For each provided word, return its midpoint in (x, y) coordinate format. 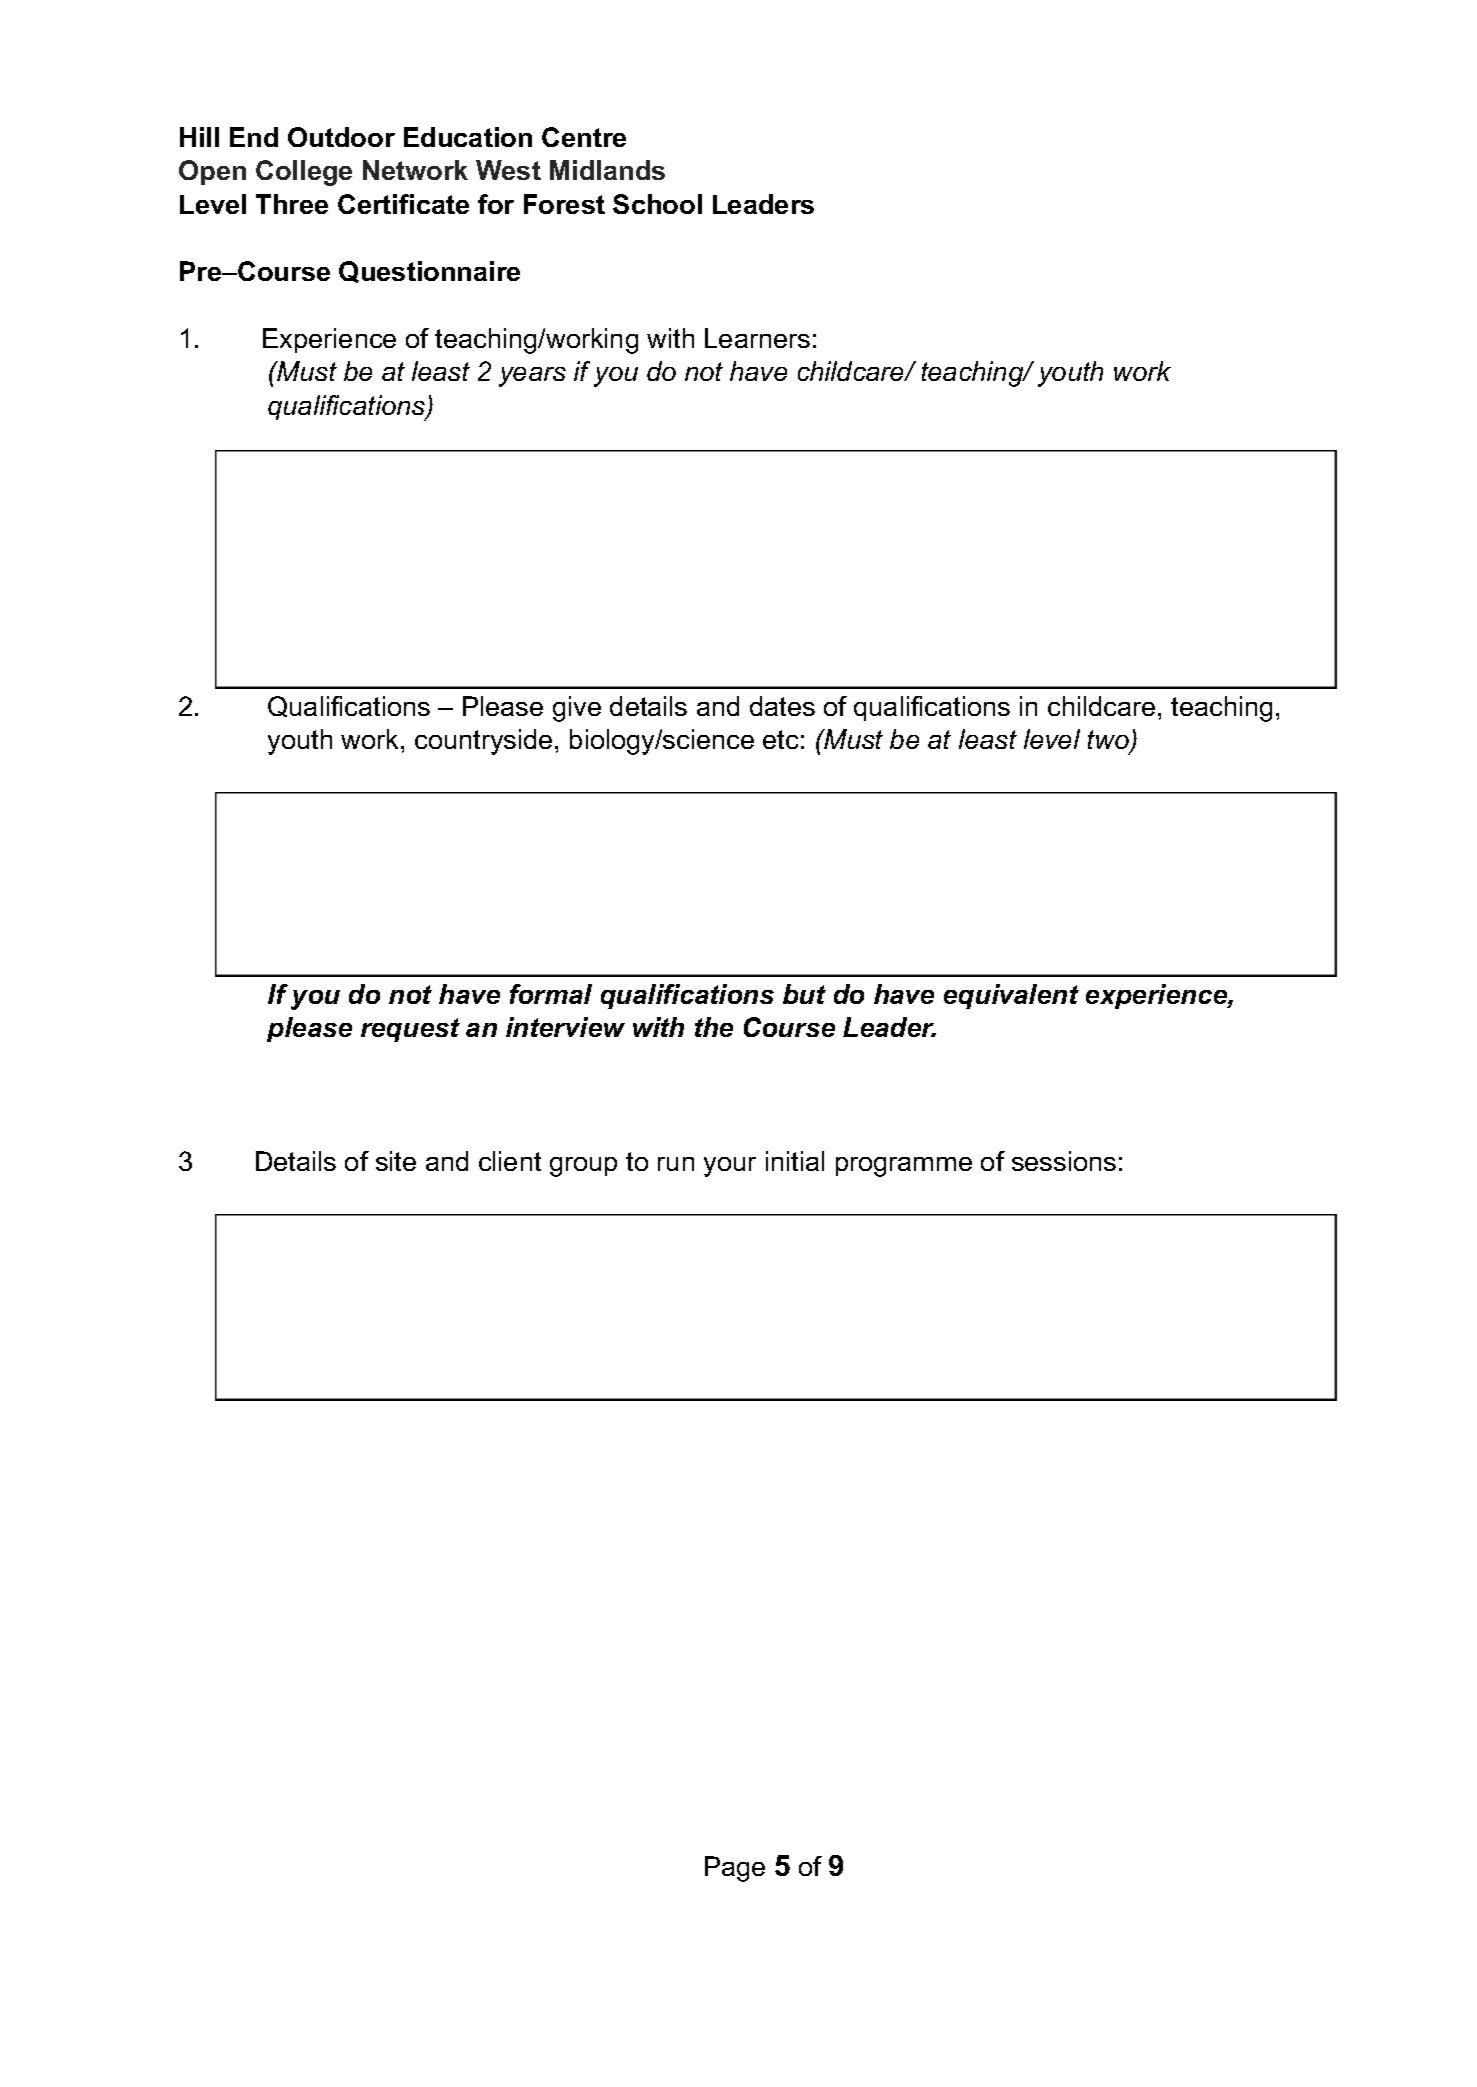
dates (782, 706)
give (577, 709)
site (396, 1161)
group (583, 1167)
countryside (483, 742)
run (676, 1164)
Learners (757, 338)
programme (904, 1167)
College (304, 173)
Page (735, 1869)
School (657, 204)
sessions (1064, 1161)
